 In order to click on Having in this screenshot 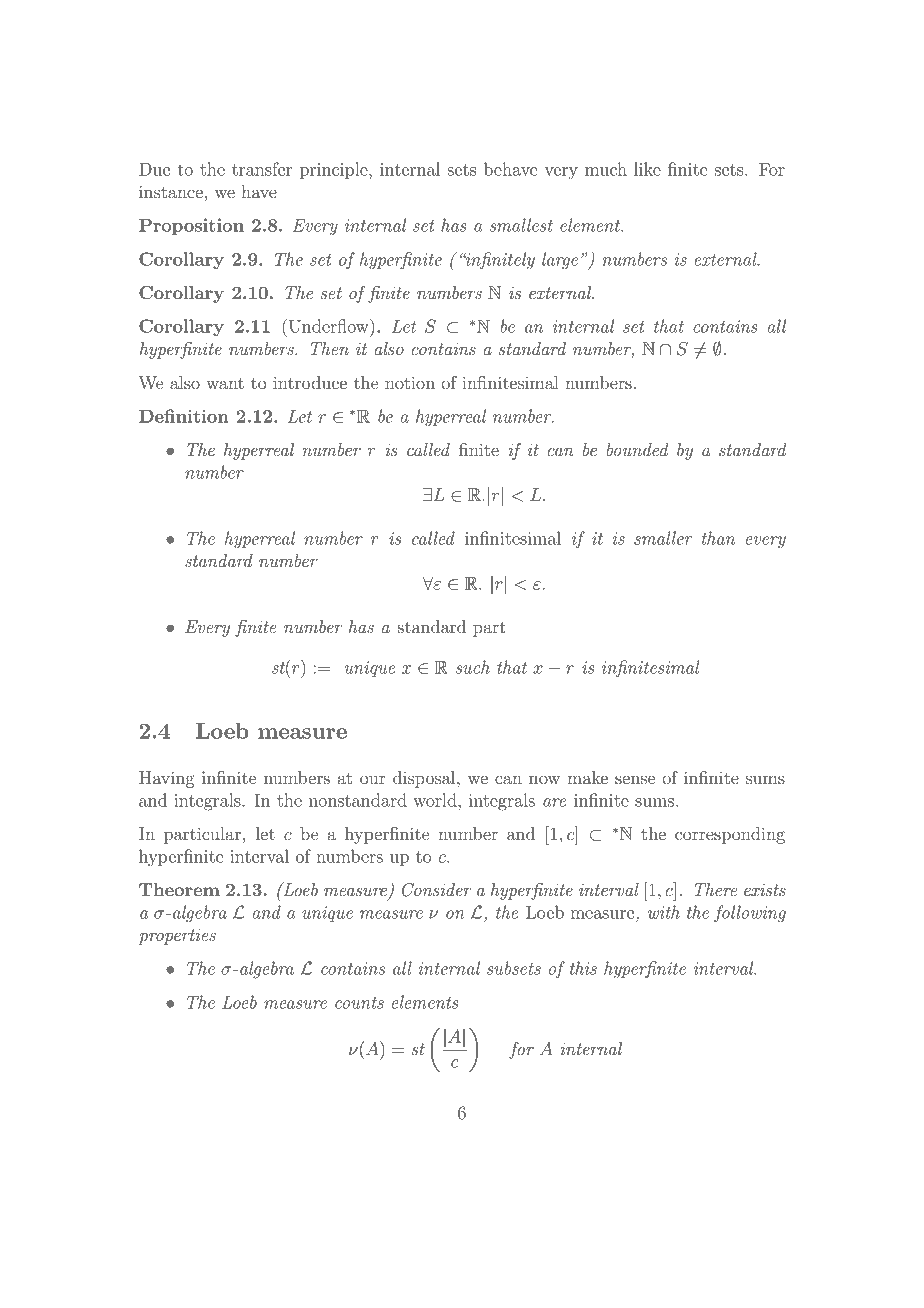, I will do `click(167, 779)`.
